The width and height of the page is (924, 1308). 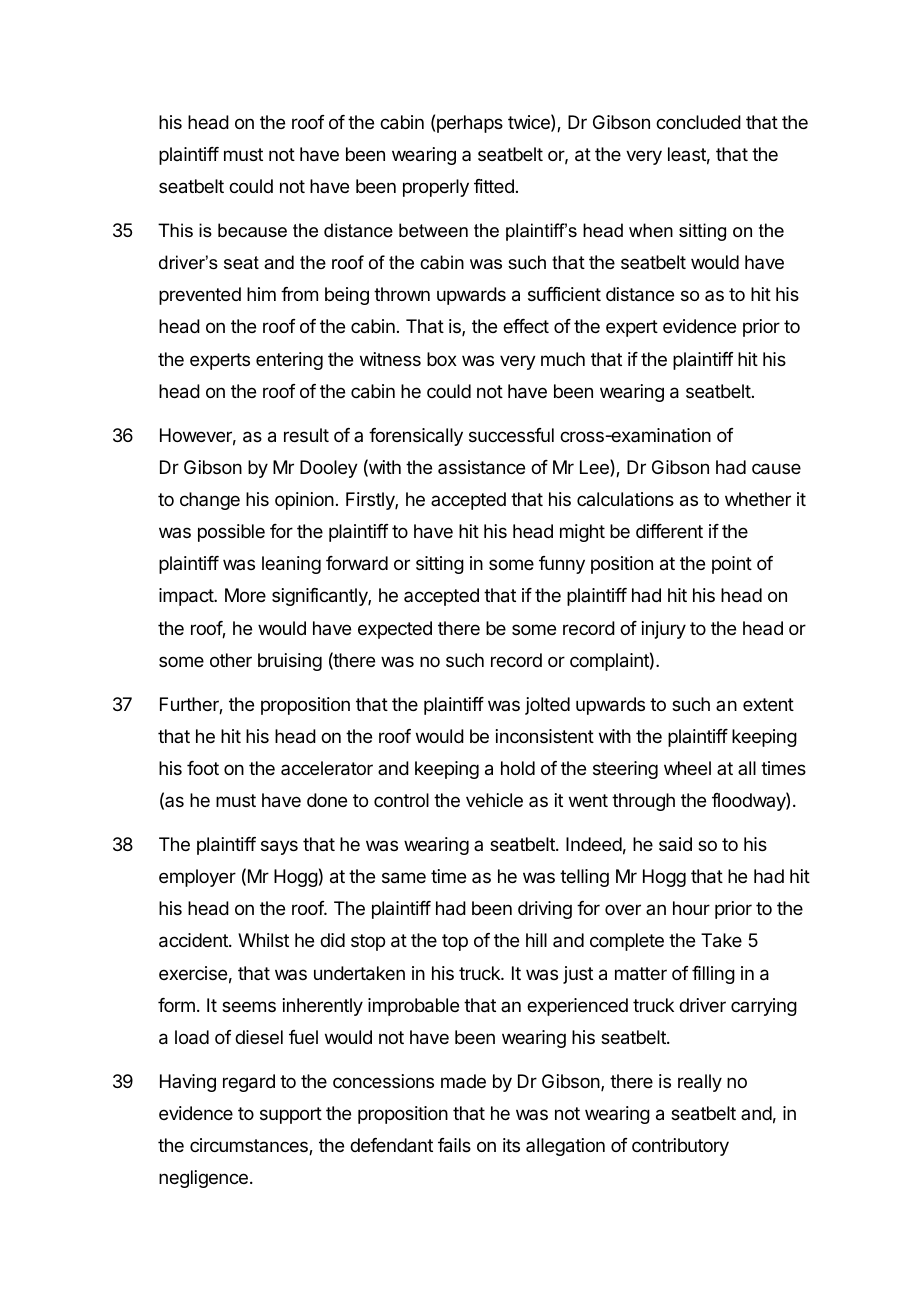 What do you see at coordinates (231, 660) in the page?
I see `other` at bounding box center [231, 660].
